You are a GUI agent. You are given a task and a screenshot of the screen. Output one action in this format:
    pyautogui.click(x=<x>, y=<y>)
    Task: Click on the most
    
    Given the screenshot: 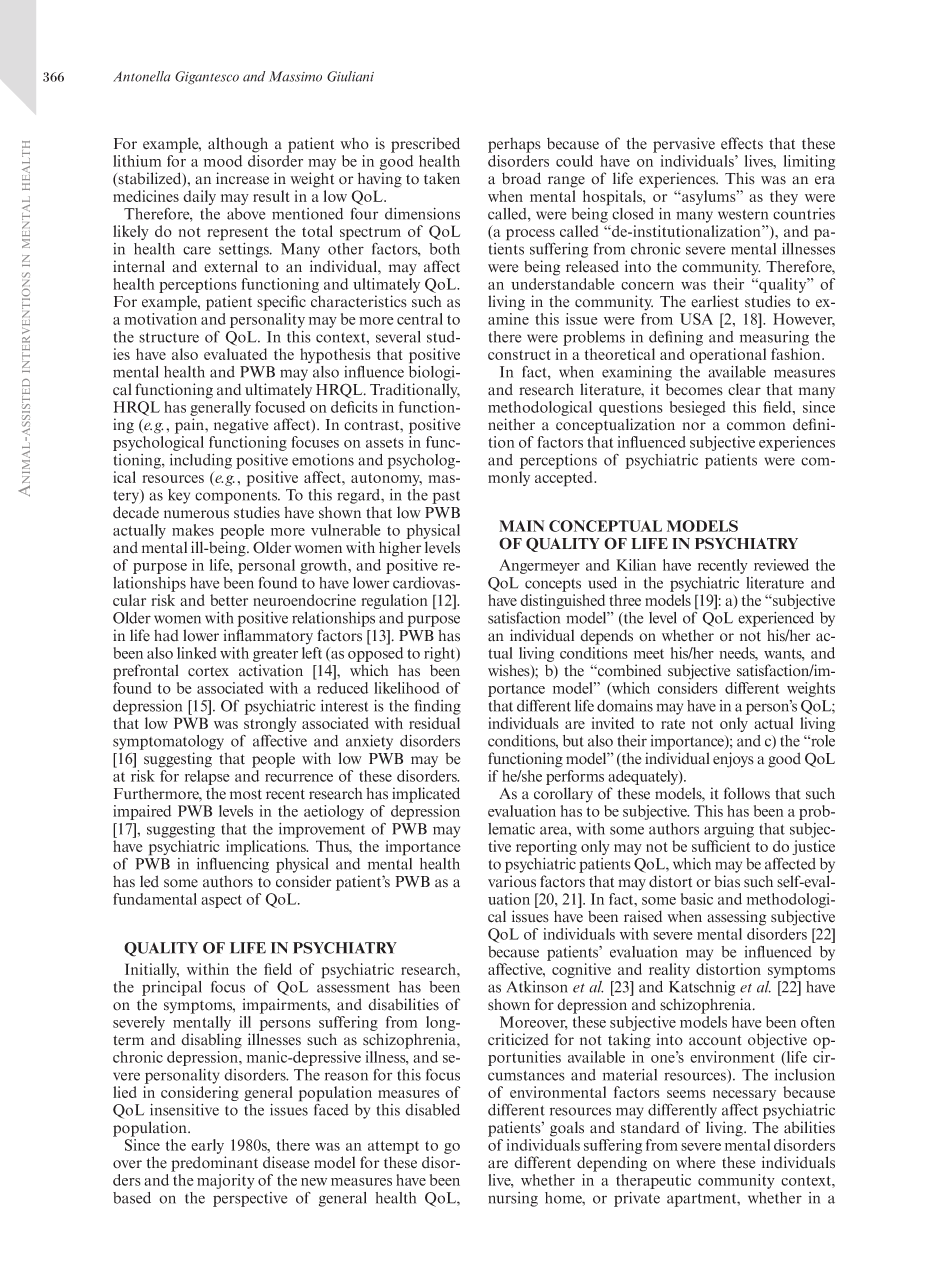 What is the action you would take?
    pyautogui.click(x=246, y=794)
